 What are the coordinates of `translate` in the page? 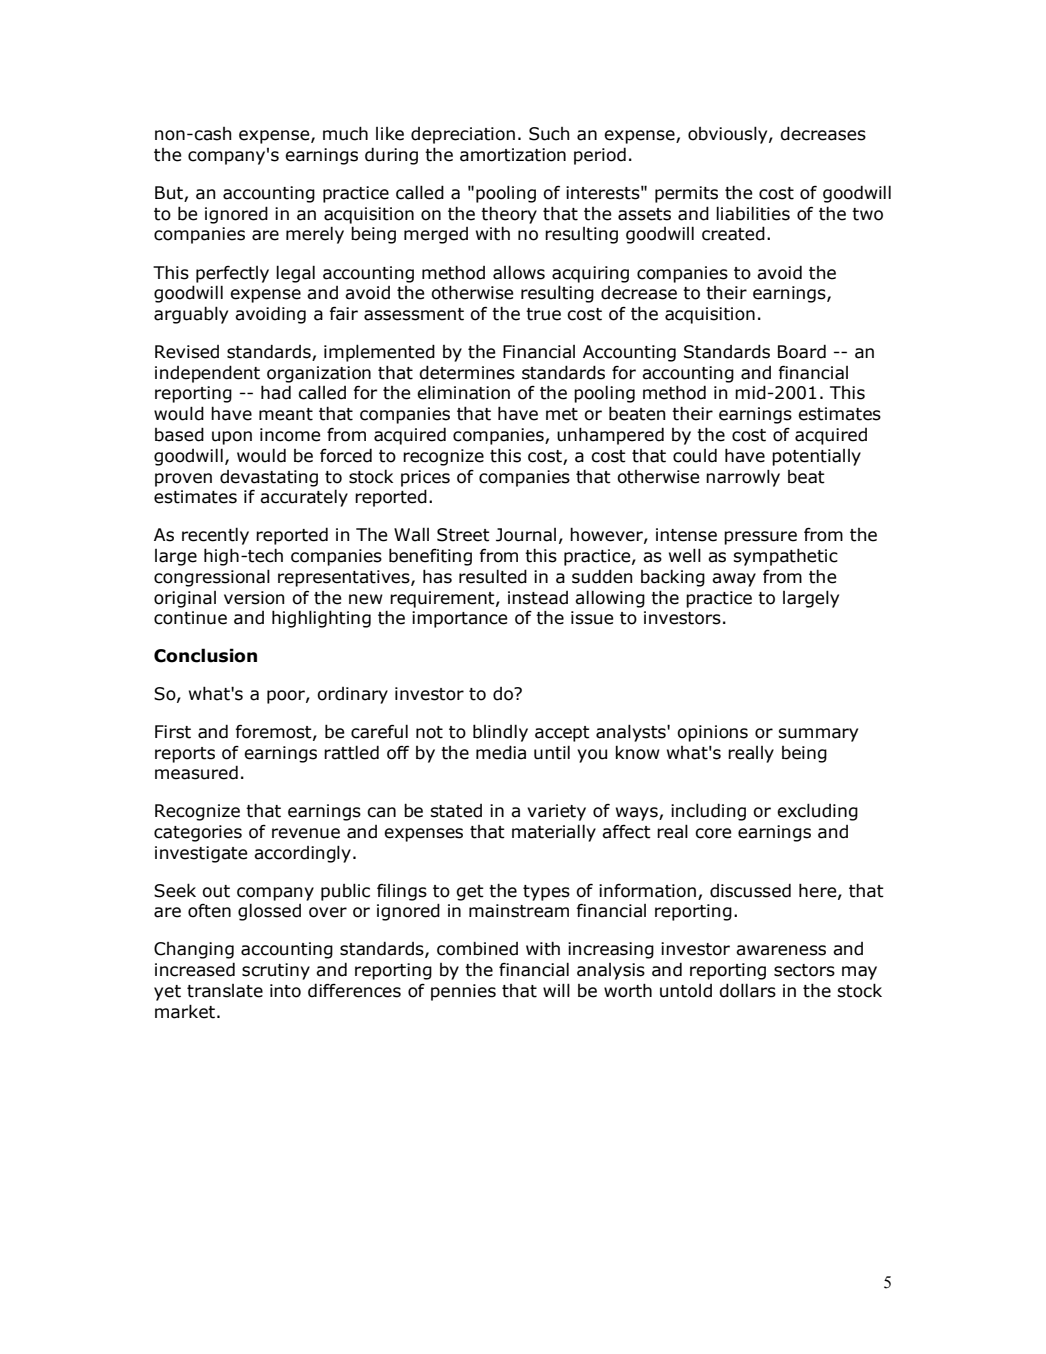 It's located at (225, 991).
